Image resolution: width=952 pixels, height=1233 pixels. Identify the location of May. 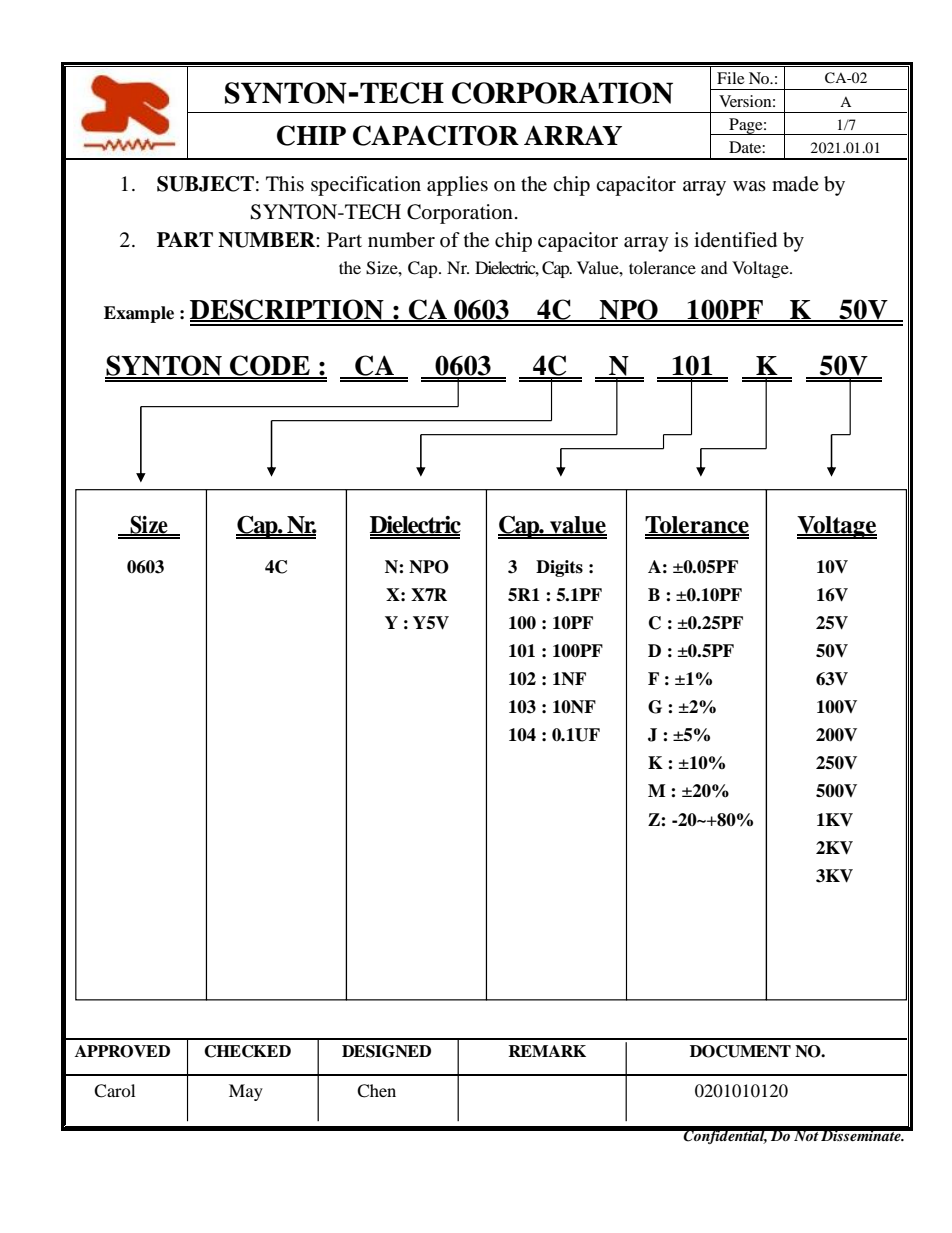
(246, 1092).
